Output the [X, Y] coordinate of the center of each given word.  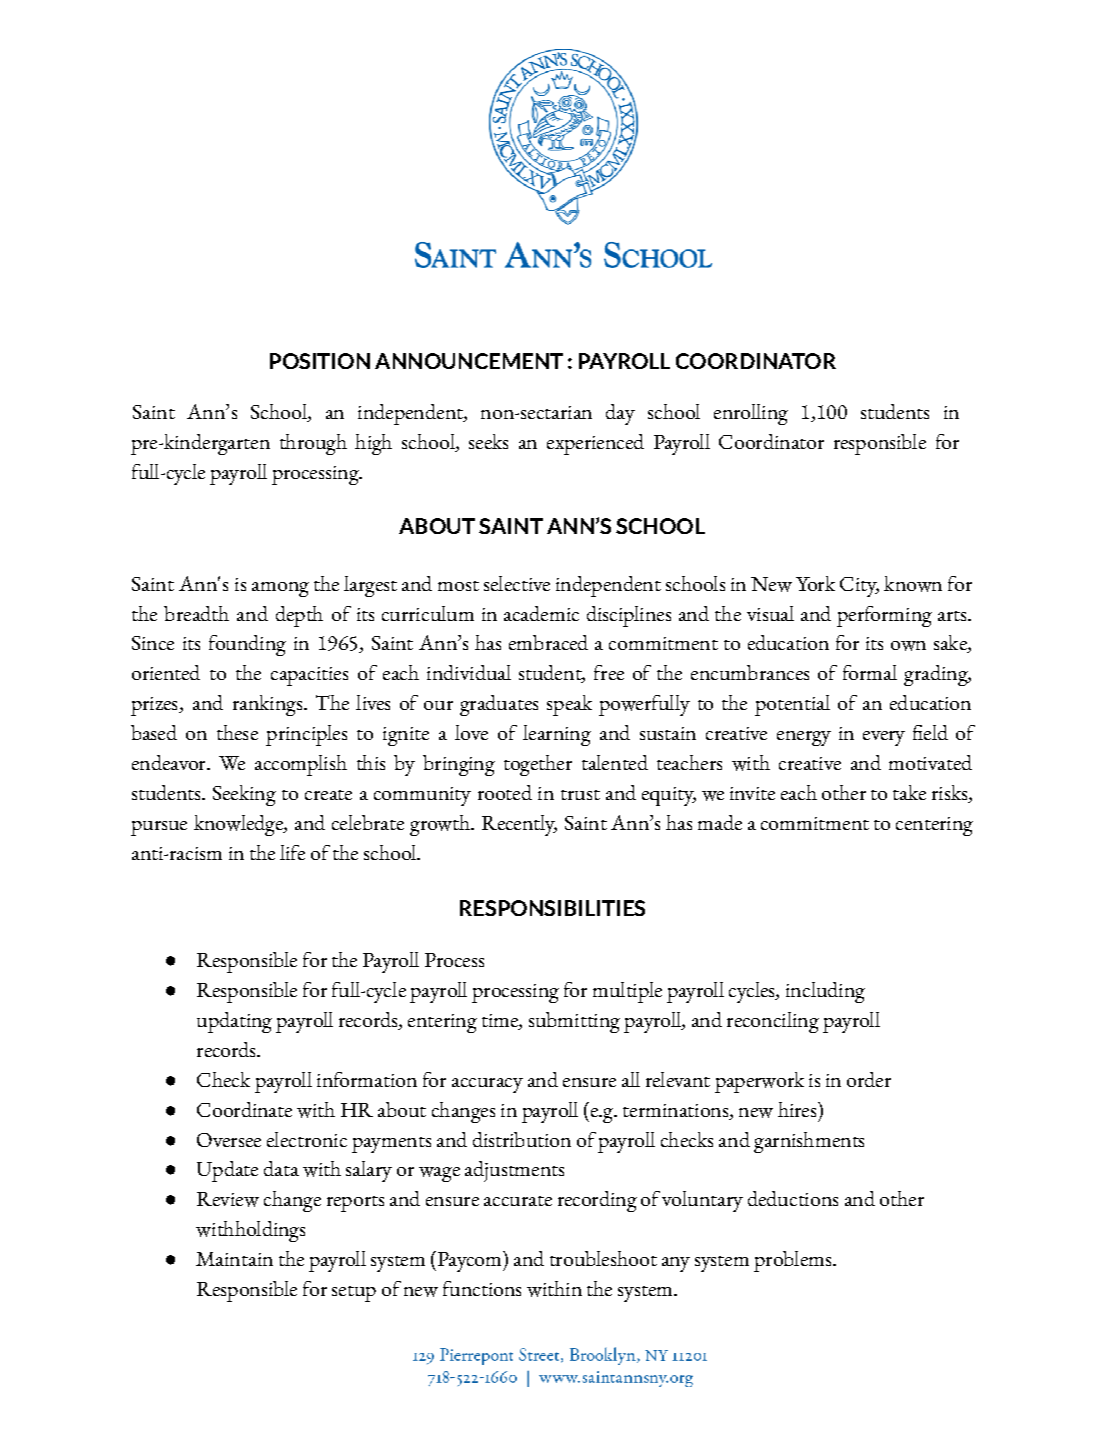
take [909, 792]
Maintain [234, 1259]
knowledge [239, 825]
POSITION [320, 361]
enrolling [751, 414]
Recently [519, 825]
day [620, 414]
